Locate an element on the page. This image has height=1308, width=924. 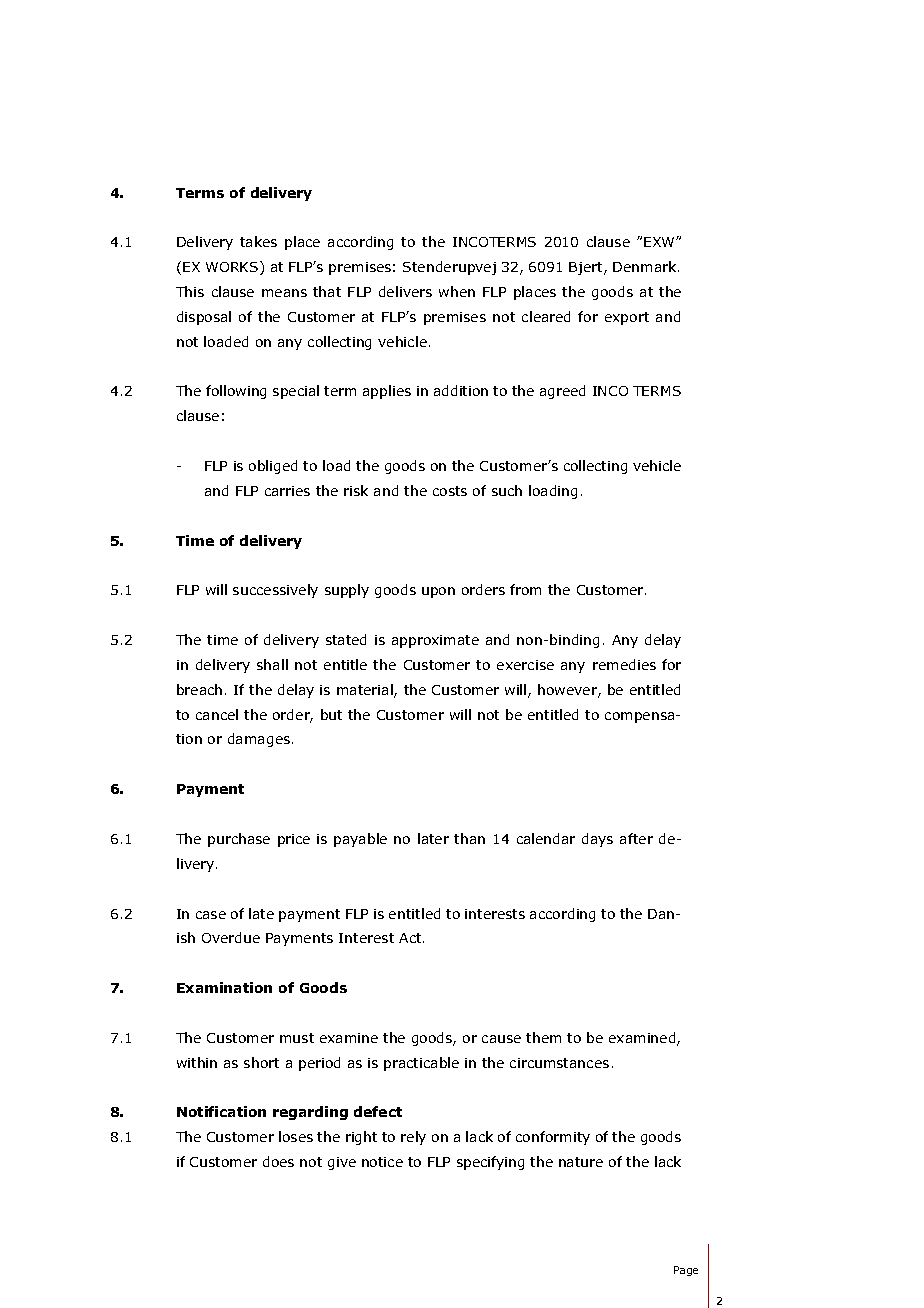
does is located at coordinates (278, 1161).
